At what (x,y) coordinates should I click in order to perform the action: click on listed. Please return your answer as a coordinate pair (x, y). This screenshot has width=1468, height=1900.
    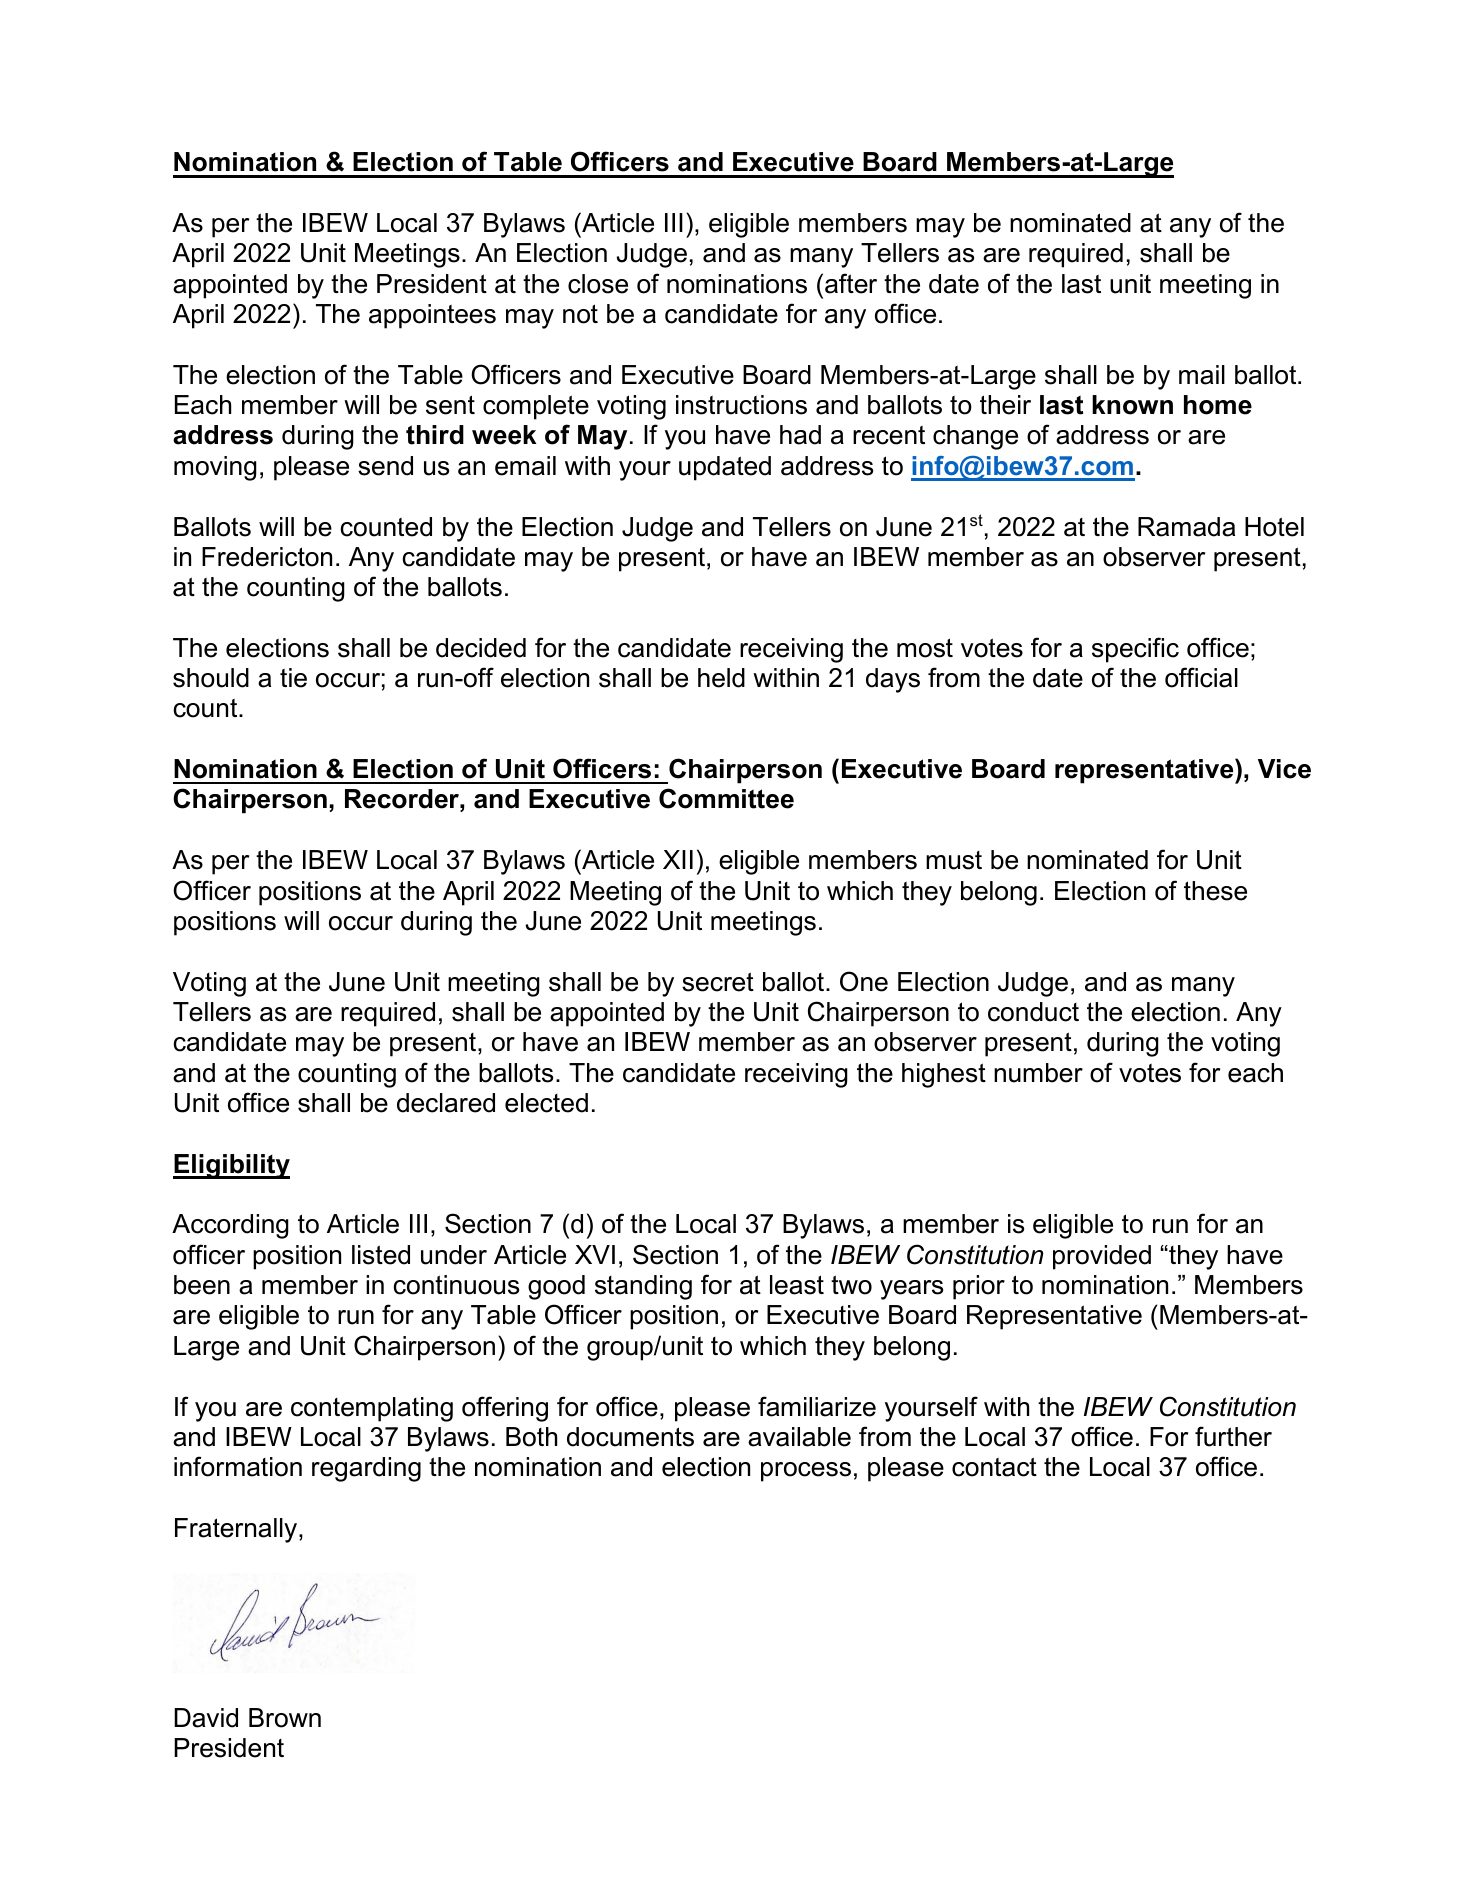
    Looking at the image, I should click on (381, 1255).
